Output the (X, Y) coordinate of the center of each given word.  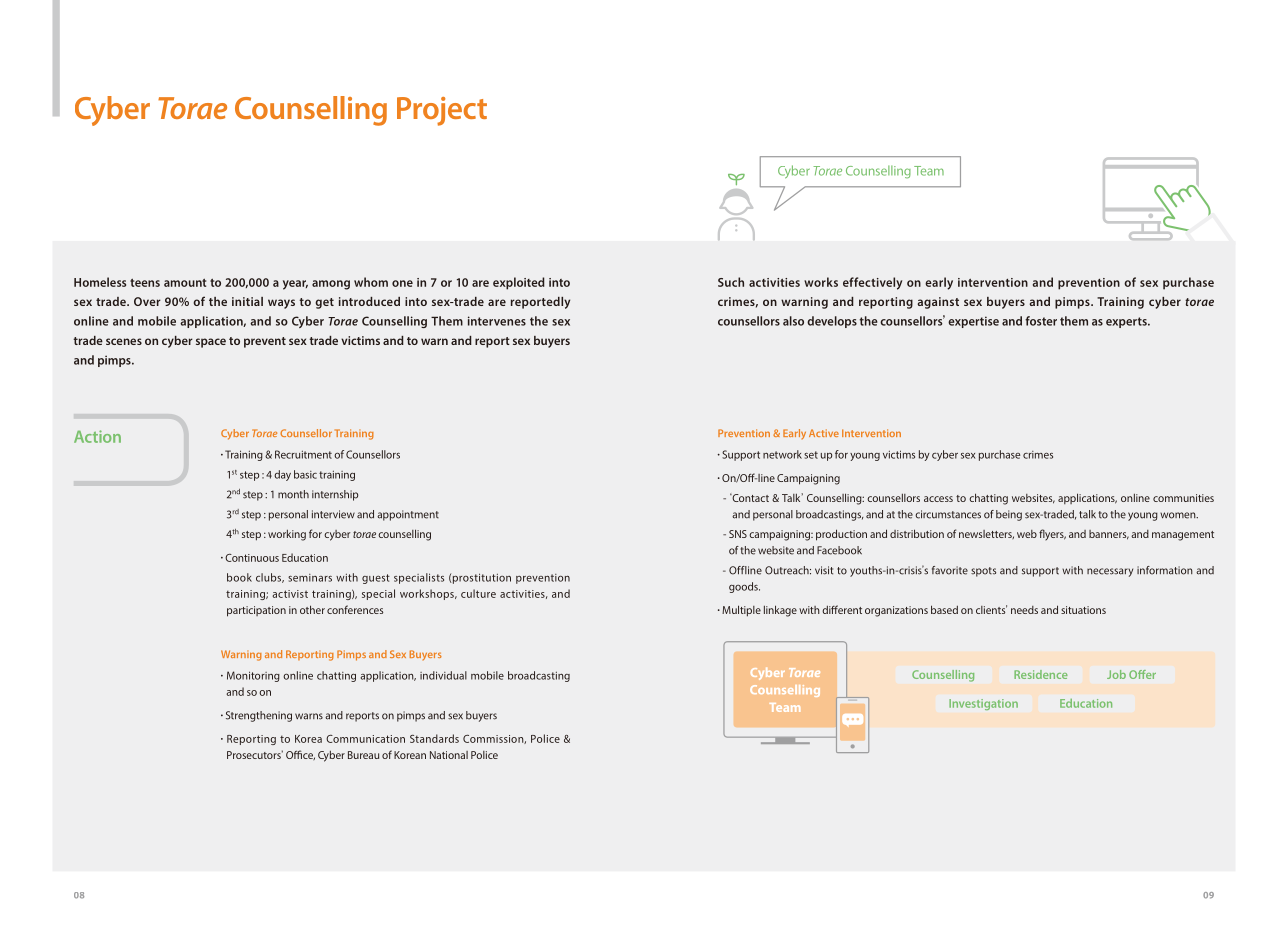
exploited (519, 283)
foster (1041, 321)
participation (256, 611)
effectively (872, 283)
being (1009, 515)
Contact (749, 497)
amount (185, 283)
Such (731, 282)
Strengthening (259, 716)
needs (1024, 610)
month (293, 494)
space (211, 343)
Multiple (741, 611)
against (938, 303)
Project (442, 111)
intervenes (497, 321)
